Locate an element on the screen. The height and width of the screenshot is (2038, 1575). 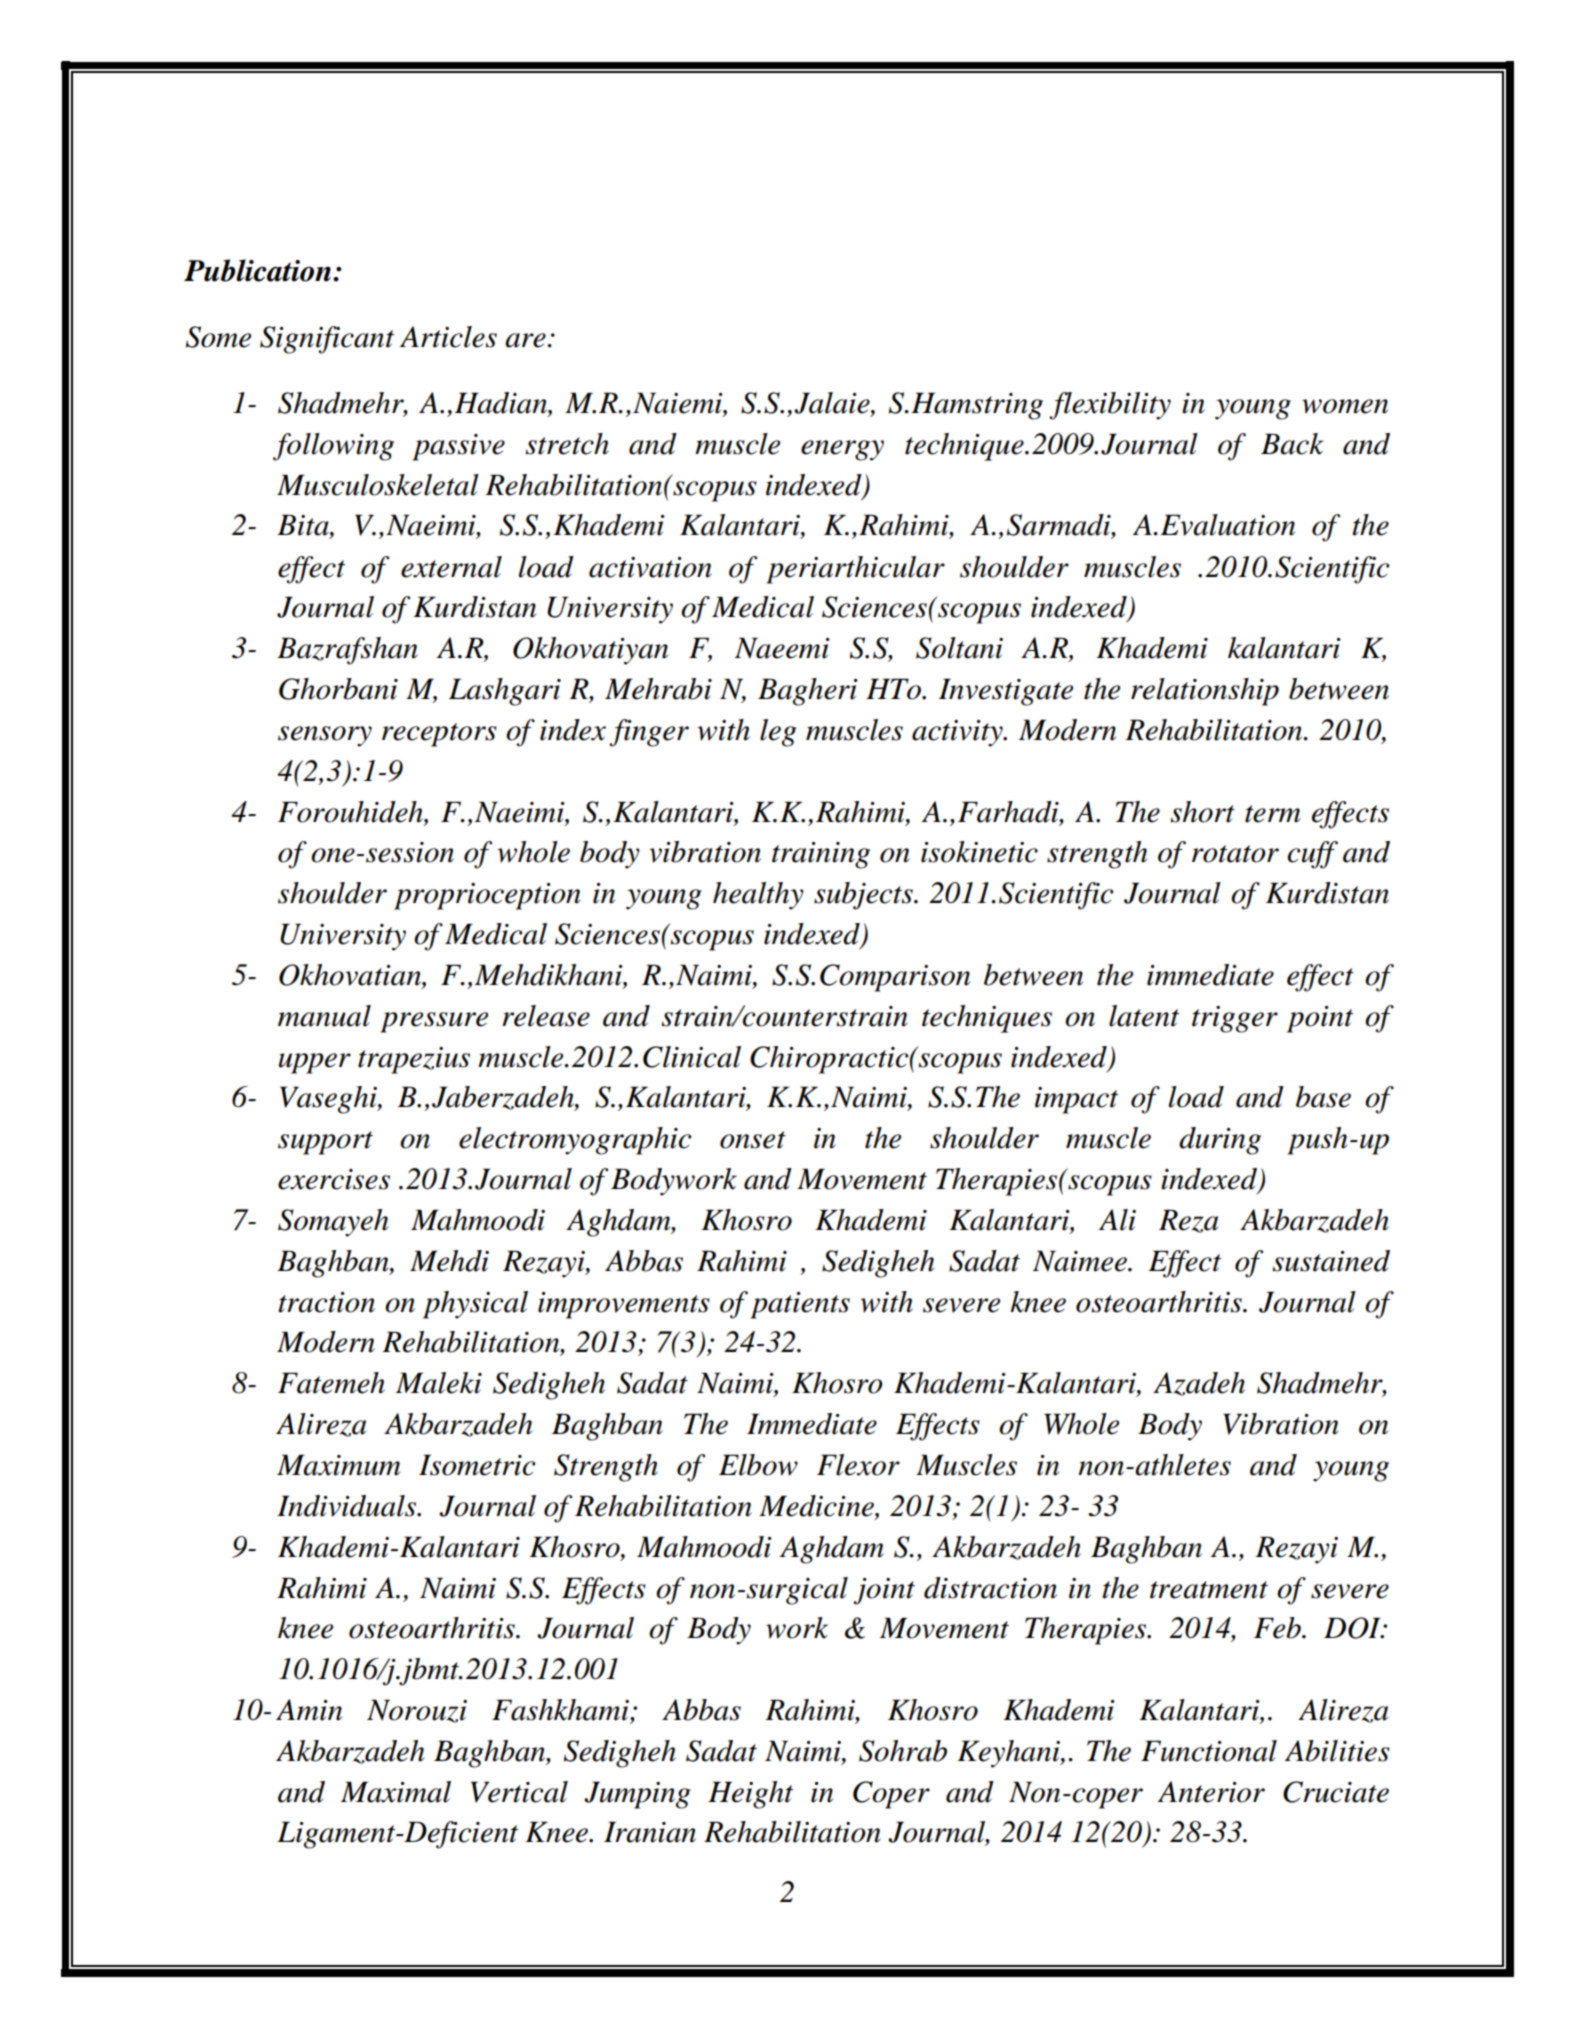
Maximal is located at coordinates (396, 1792).
